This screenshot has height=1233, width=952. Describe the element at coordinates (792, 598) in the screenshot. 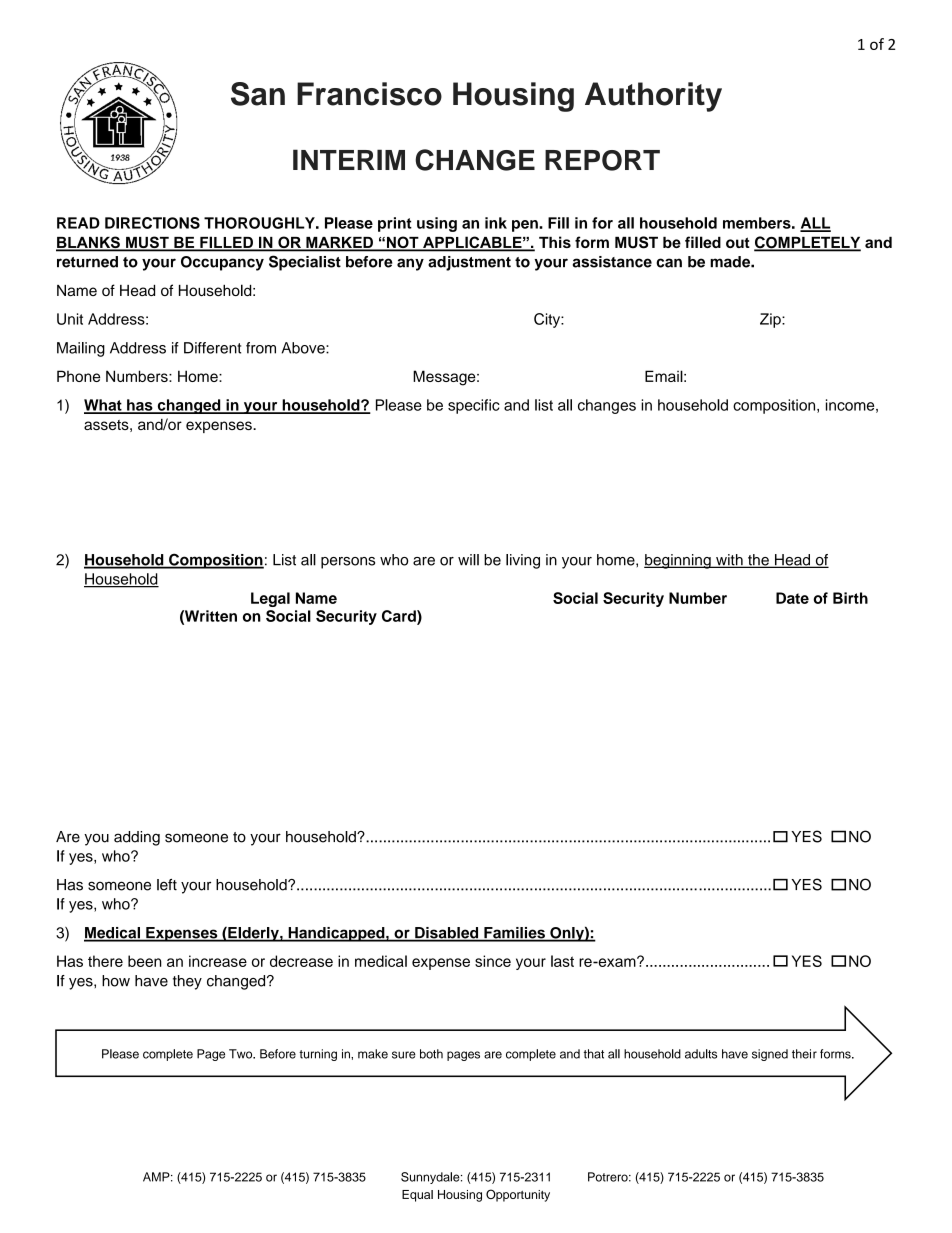

I see `Date` at that location.
